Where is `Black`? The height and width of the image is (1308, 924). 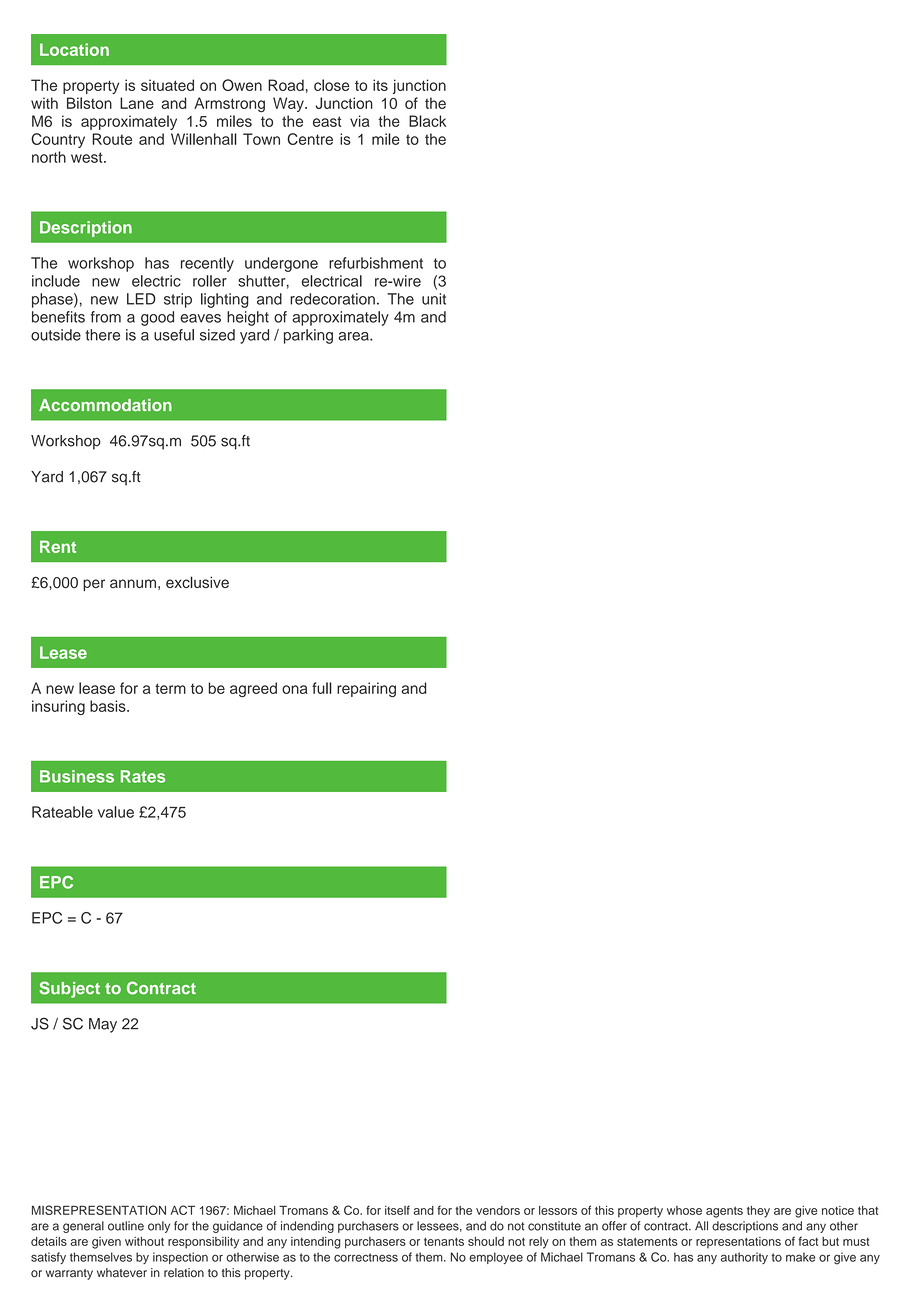
Black is located at coordinates (427, 121).
